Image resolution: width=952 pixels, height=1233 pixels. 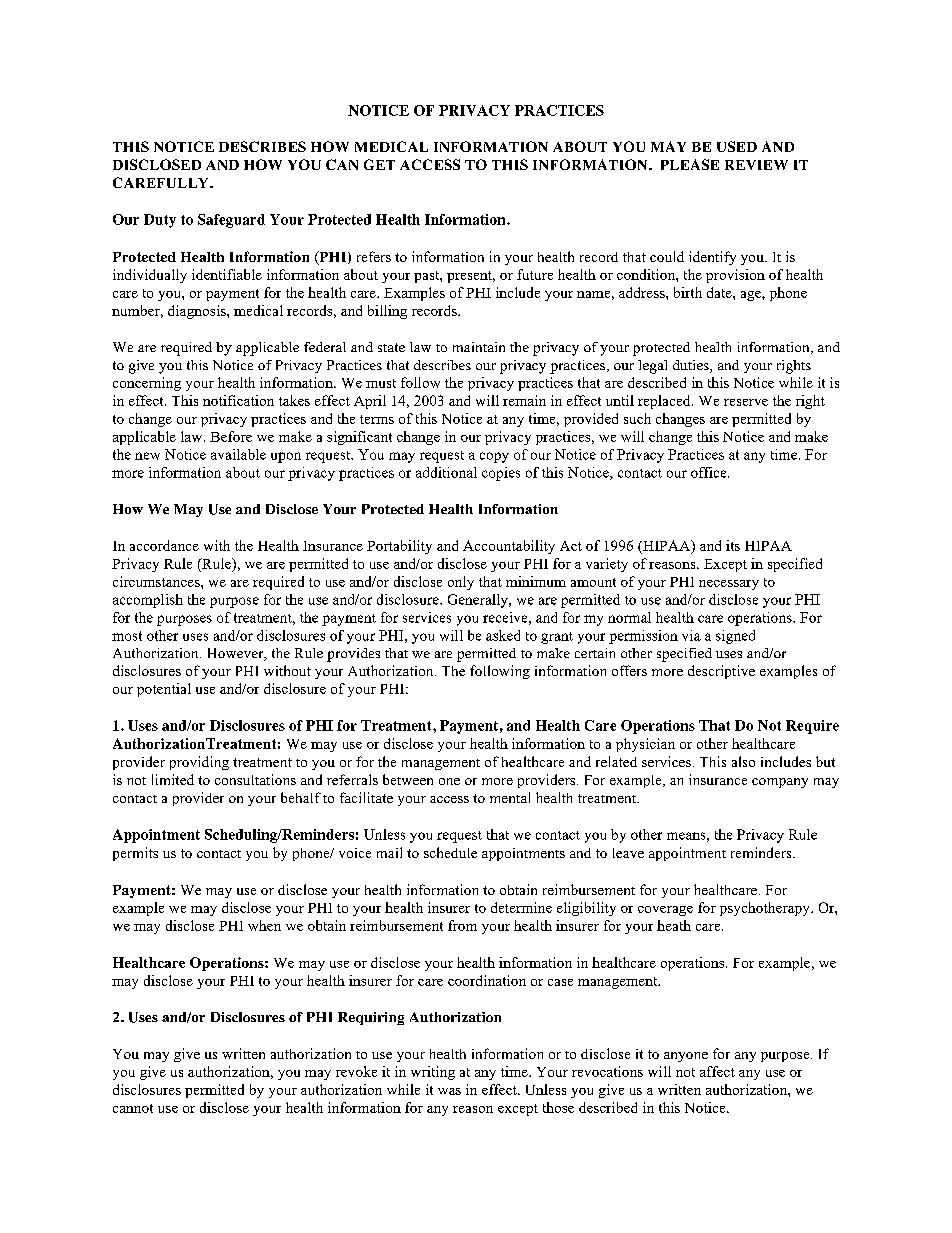 I want to click on GET, so click(x=379, y=164).
